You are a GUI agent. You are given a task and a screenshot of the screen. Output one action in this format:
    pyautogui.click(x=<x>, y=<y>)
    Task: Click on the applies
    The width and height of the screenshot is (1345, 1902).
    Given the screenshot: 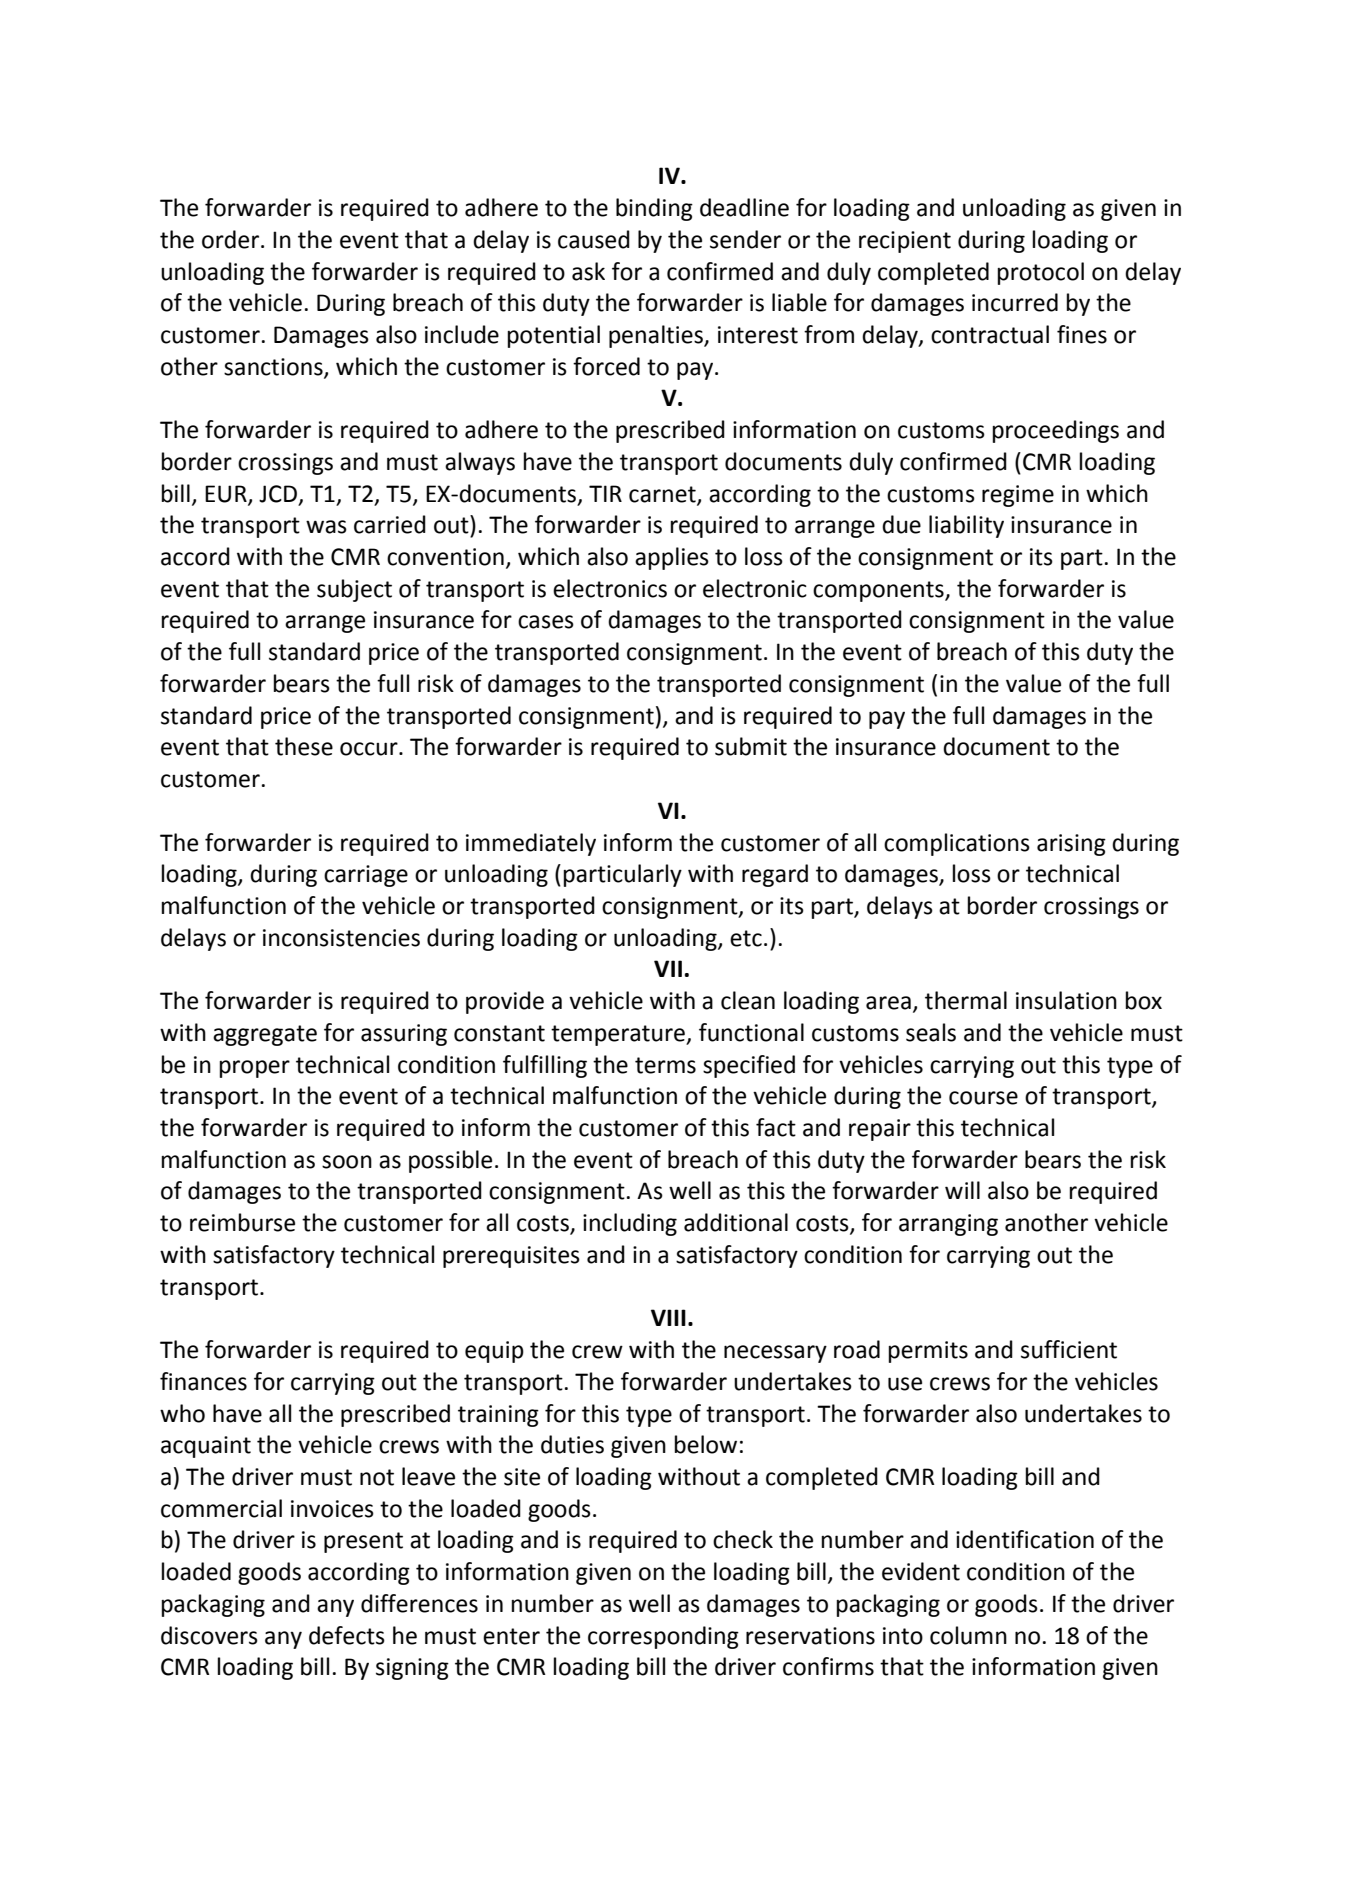 What is the action you would take?
    pyautogui.click(x=672, y=558)
